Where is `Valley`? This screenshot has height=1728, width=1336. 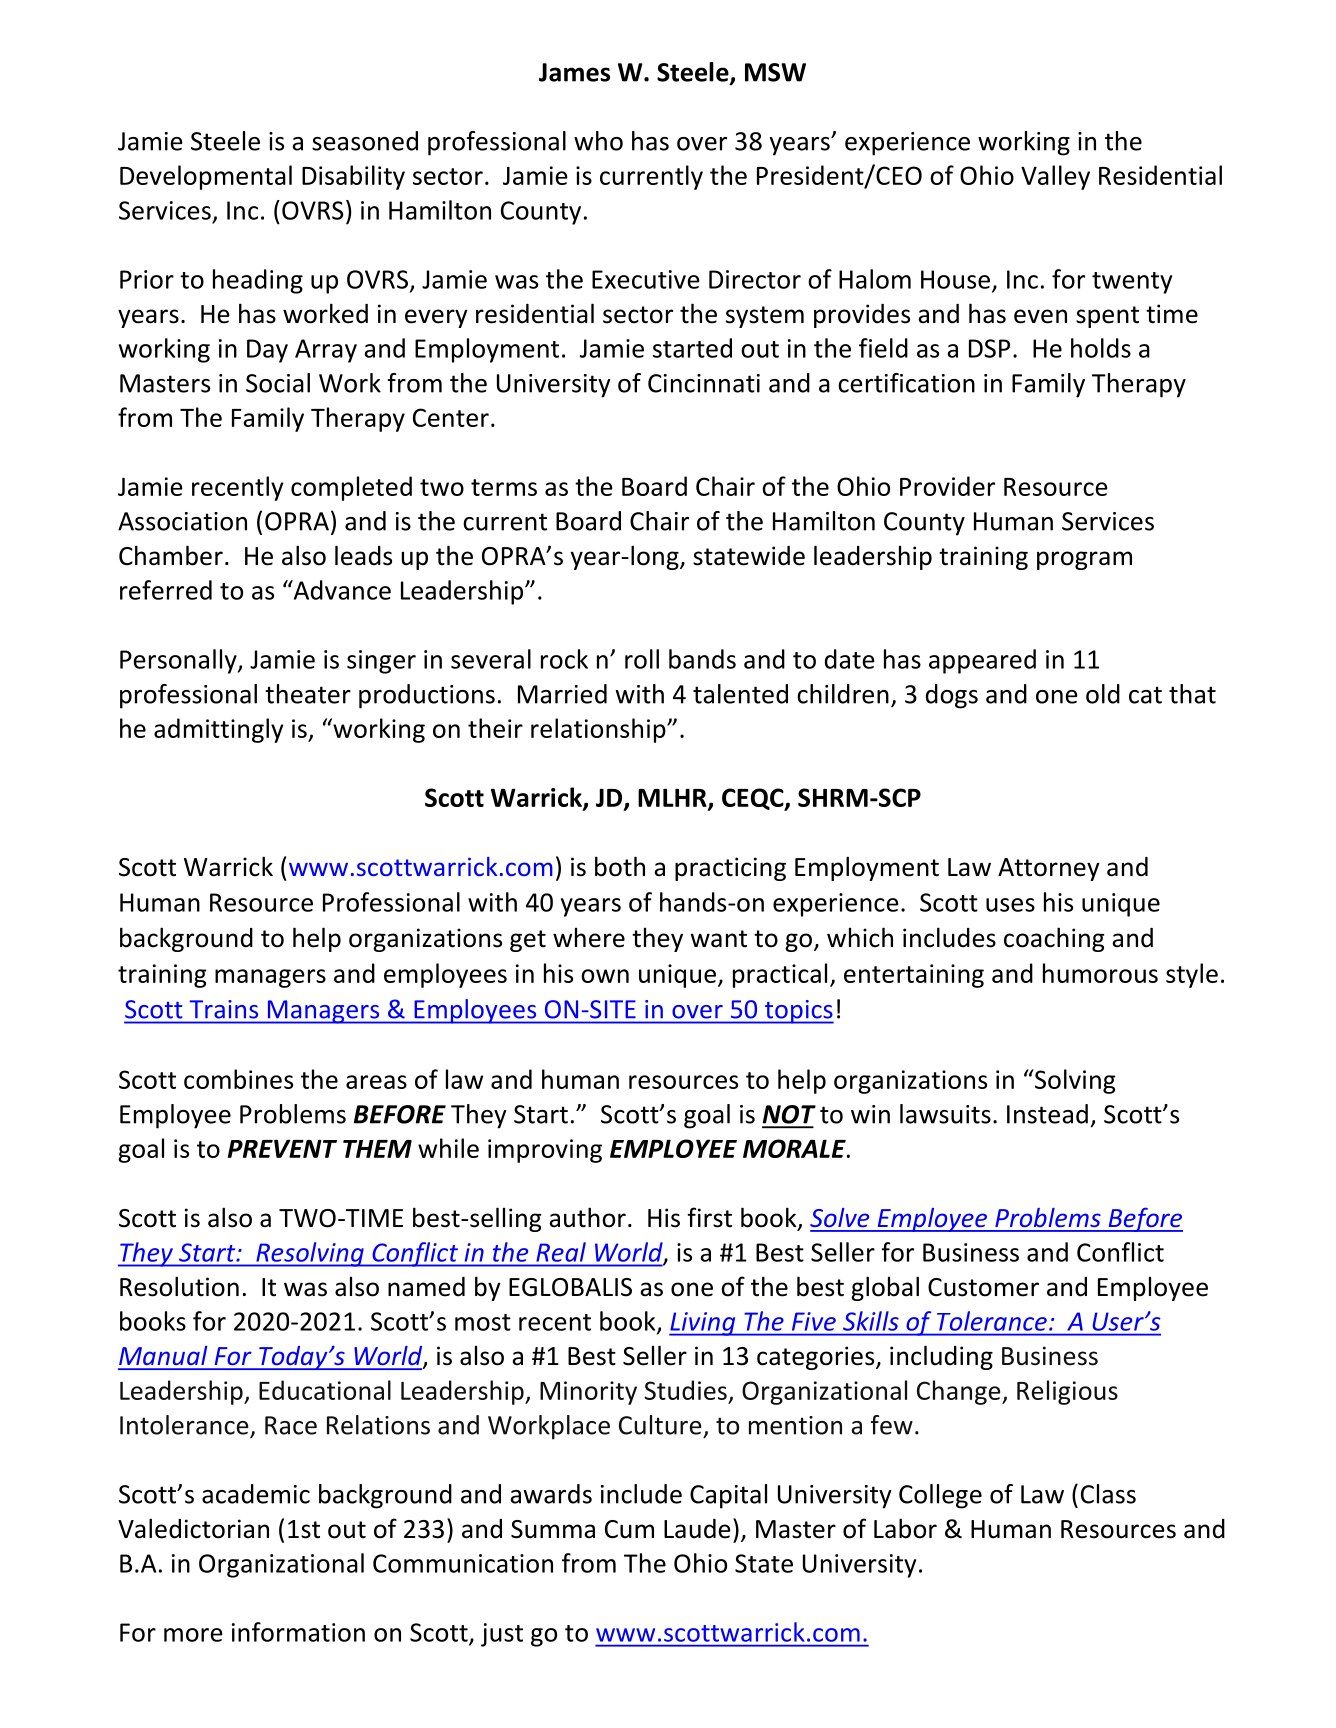 Valley is located at coordinates (1055, 177).
